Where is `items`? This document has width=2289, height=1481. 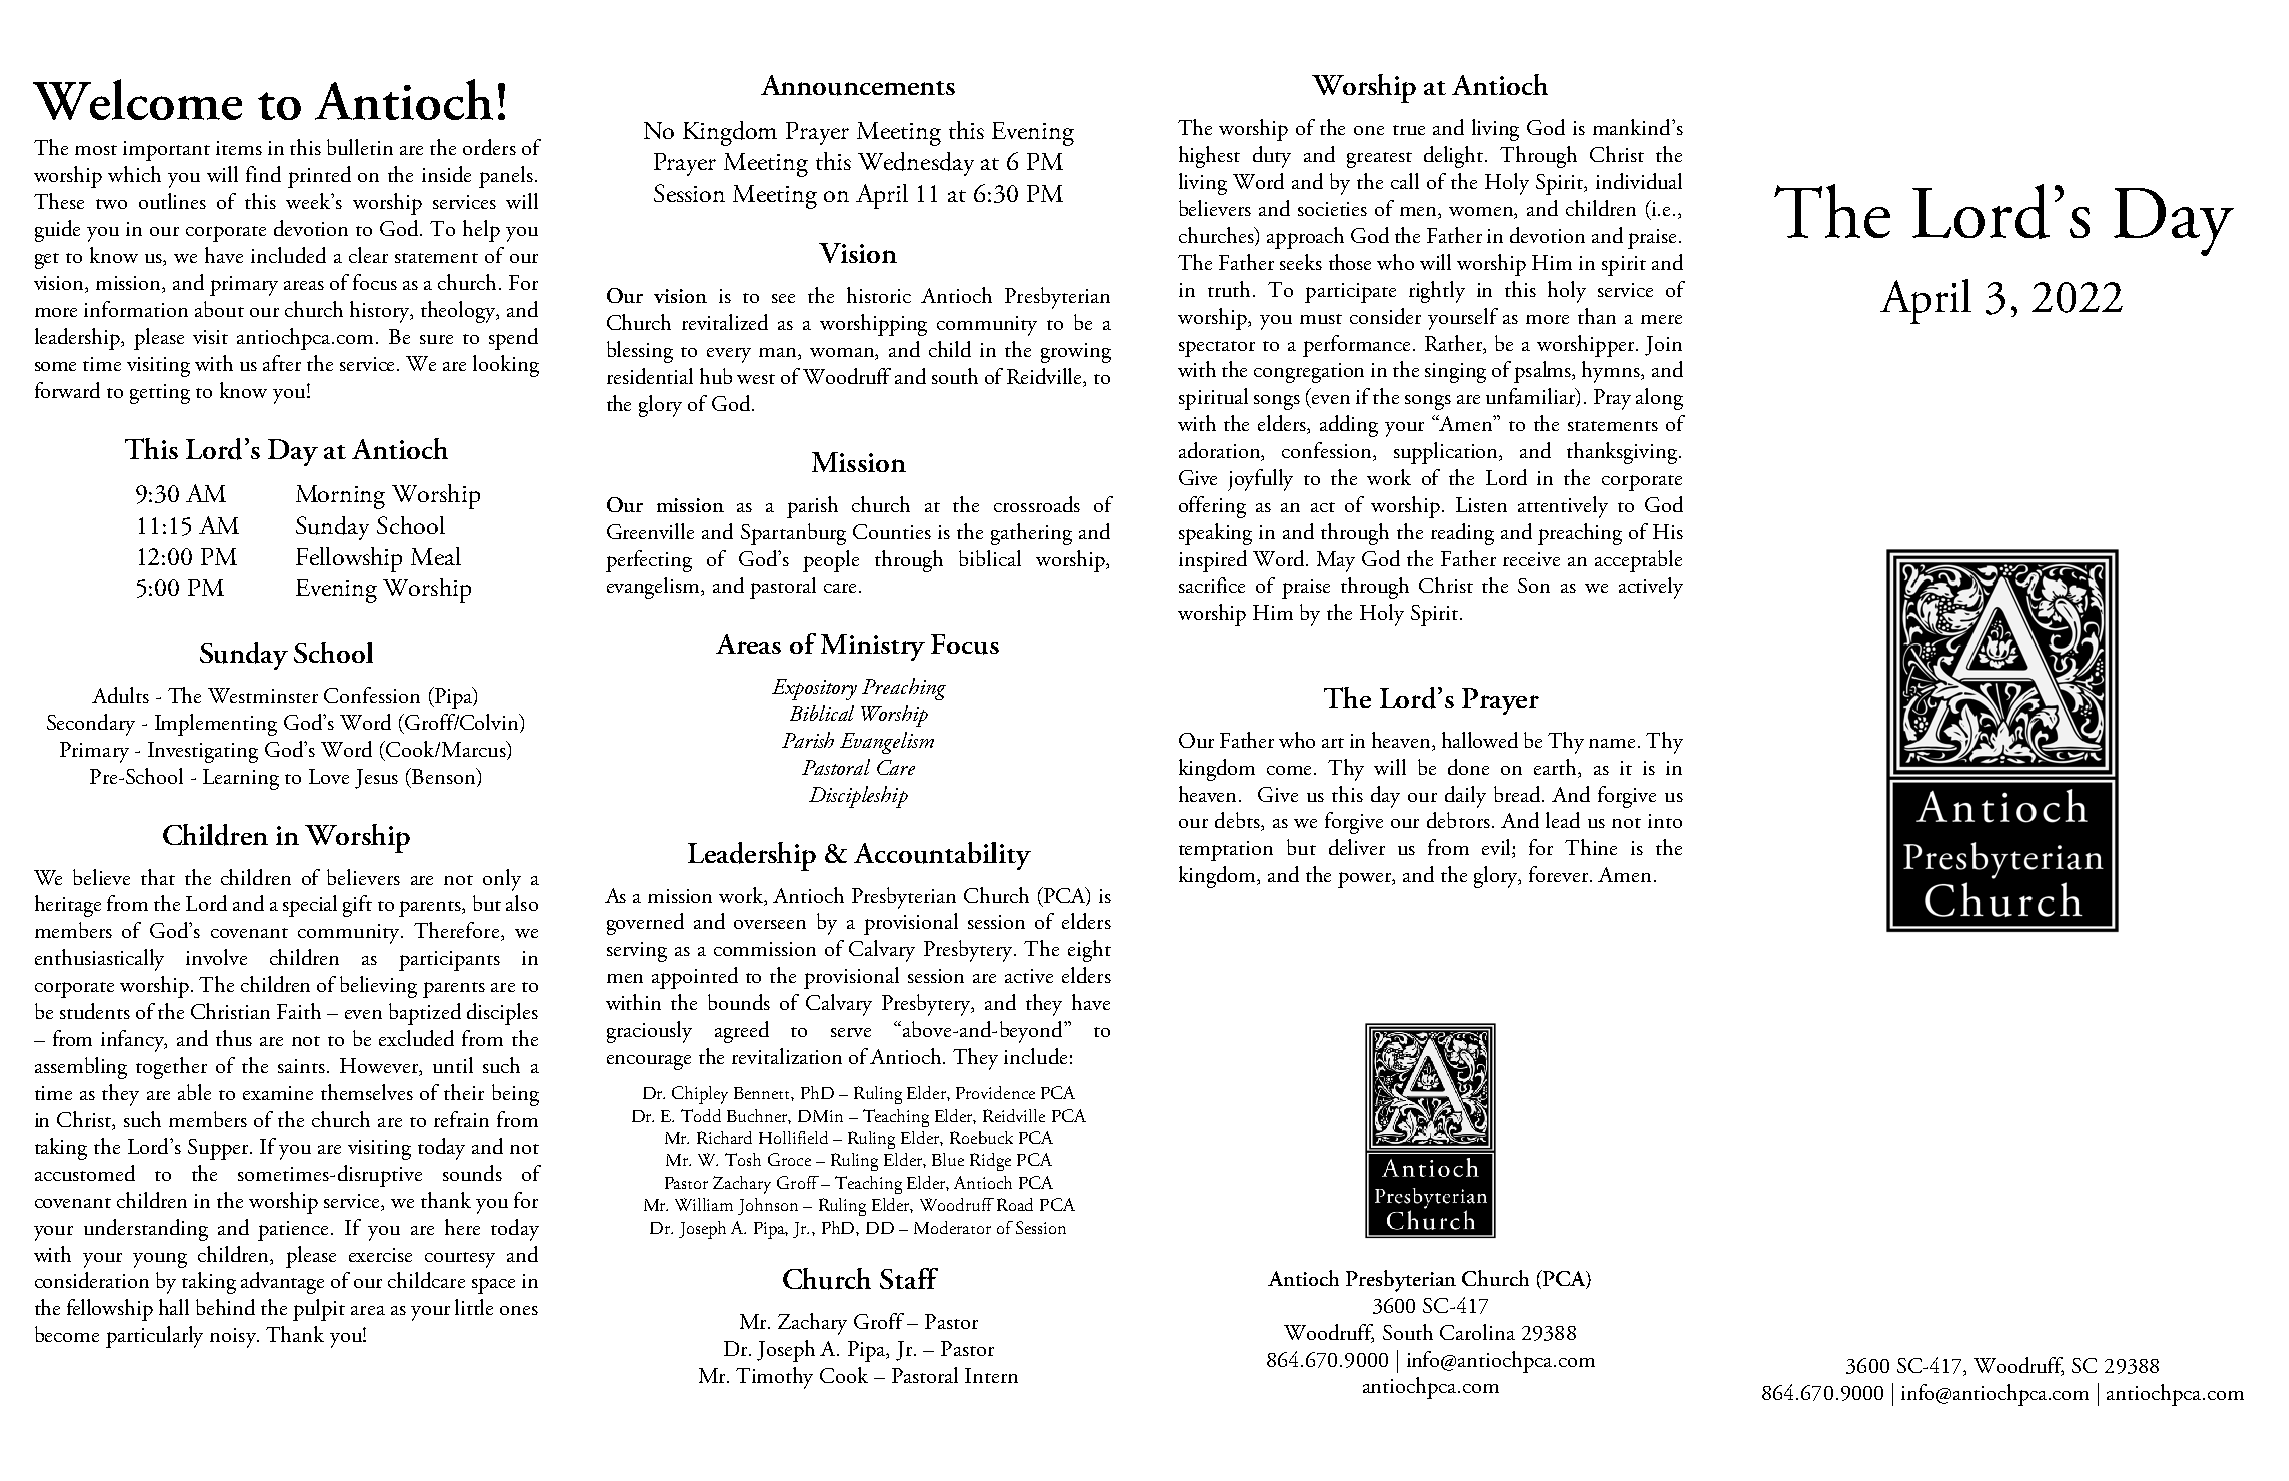 items is located at coordinates (239, 148).
